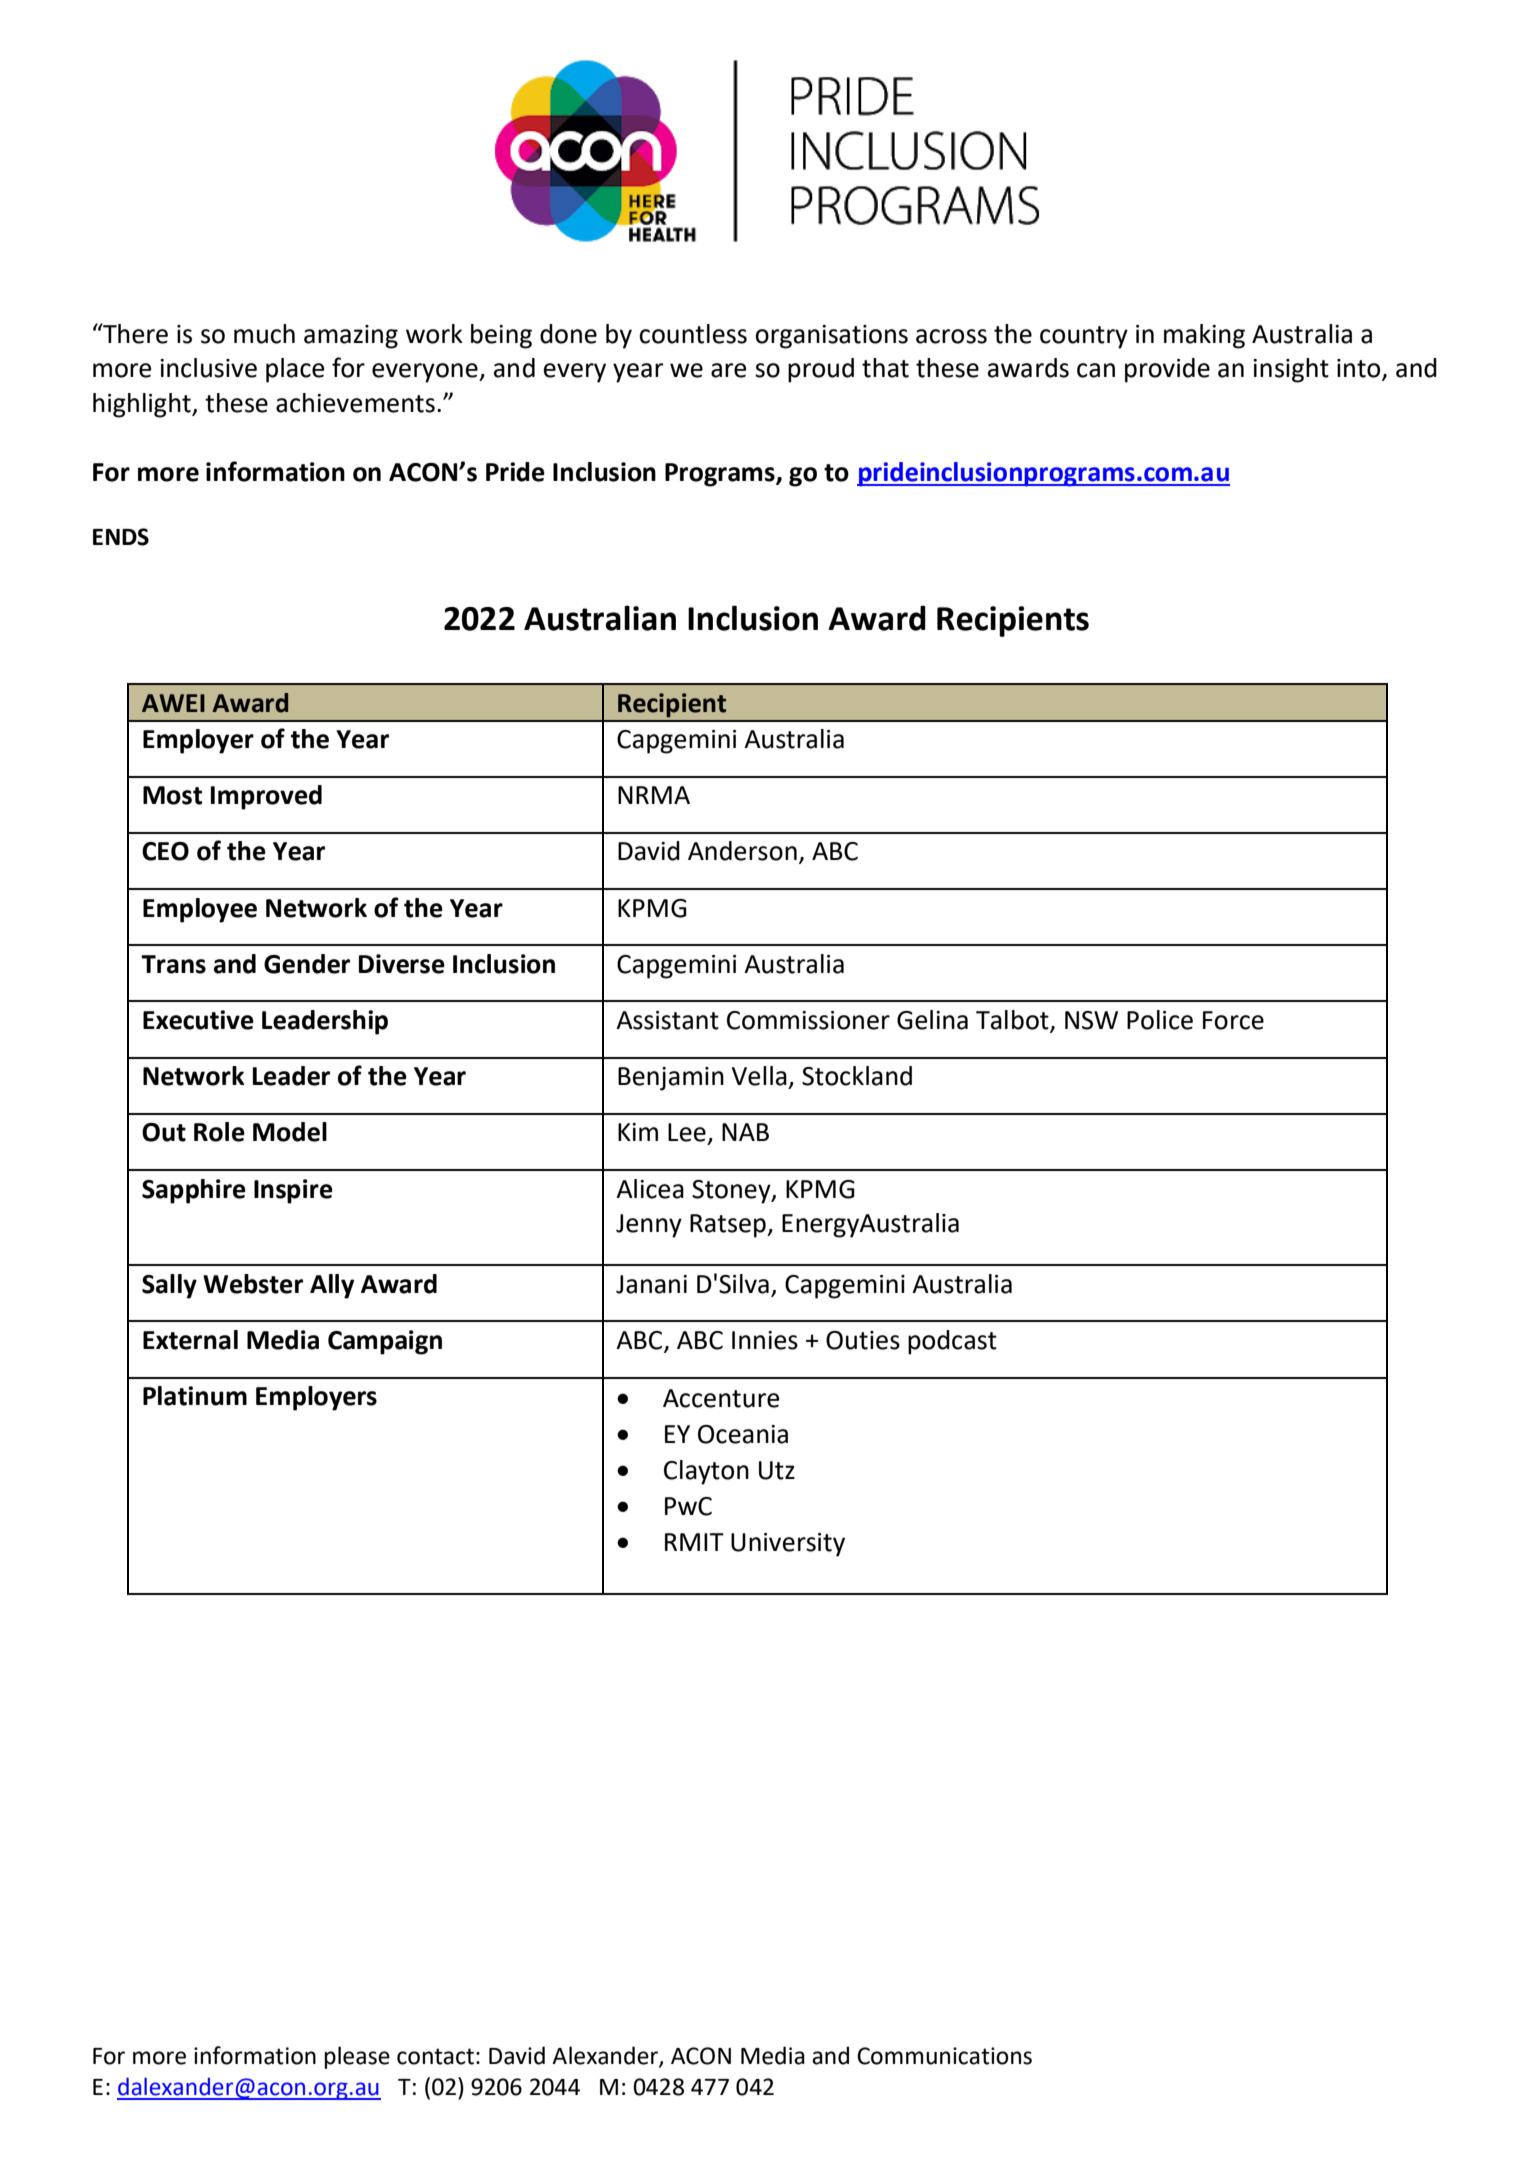 The width and height of the screenshot is (1533, 2168). I want to click on Police, so click(1160, 1020).
